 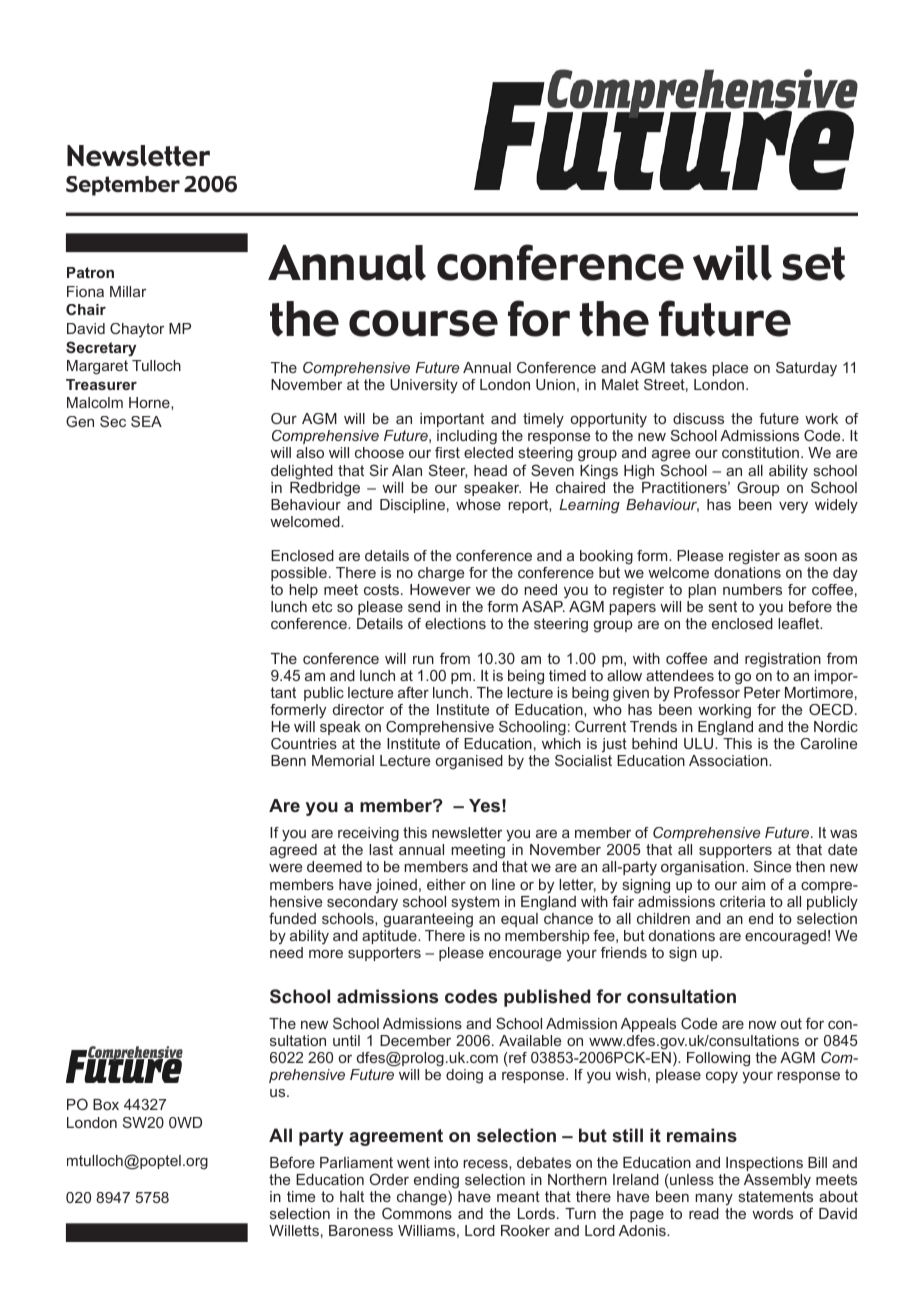 What do you see at coordinates (813, 264) in the screenshot?
I see `set` at bounding box center [813, 264].
